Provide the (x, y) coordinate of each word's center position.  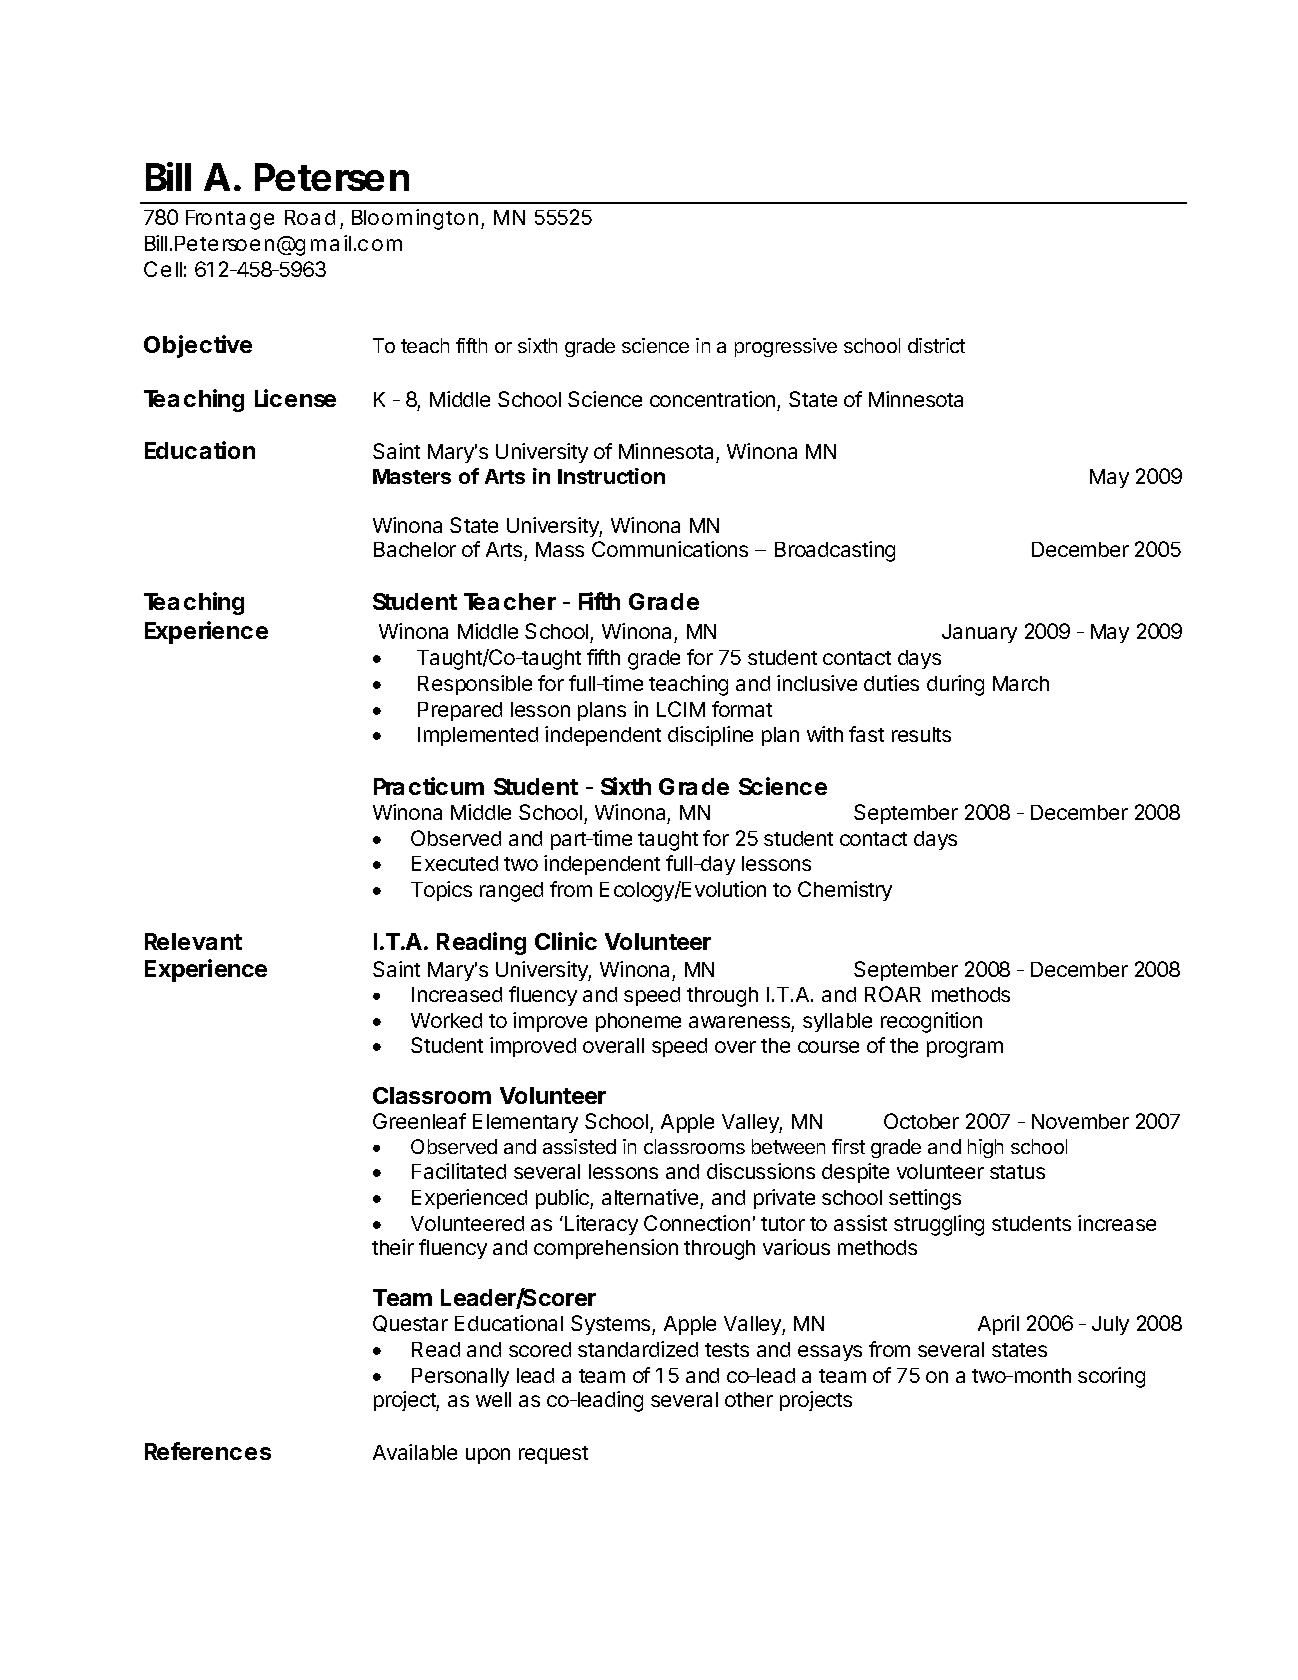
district (936, 345)
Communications (670, 549)
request (553, 1455)
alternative (650, 1197)
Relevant (193, 941)
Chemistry (845, 891)
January (979, 633)
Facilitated (459, 1171)
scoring (1111, 1377)
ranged (511, 892)
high (985, 1148)
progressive (786, 347)
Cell (163, 269)
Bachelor (415, 549)
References (208, 1451)
